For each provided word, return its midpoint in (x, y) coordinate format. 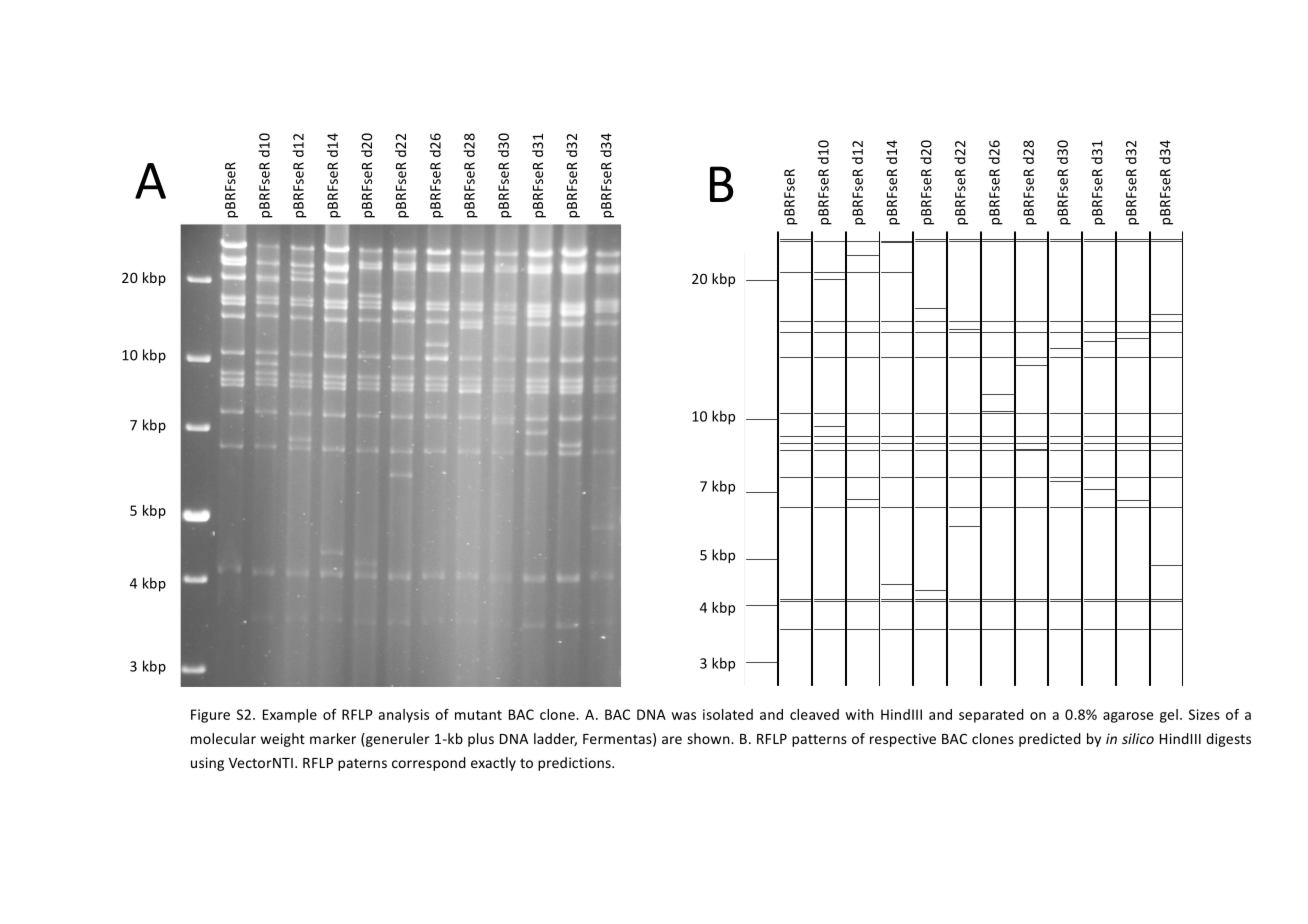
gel (1169, 716)
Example (290, 716)
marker (333, 738)
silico (1138, 738)
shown (709, 738)
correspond (429, 764)
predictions (575, 764)
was (683, 716)
